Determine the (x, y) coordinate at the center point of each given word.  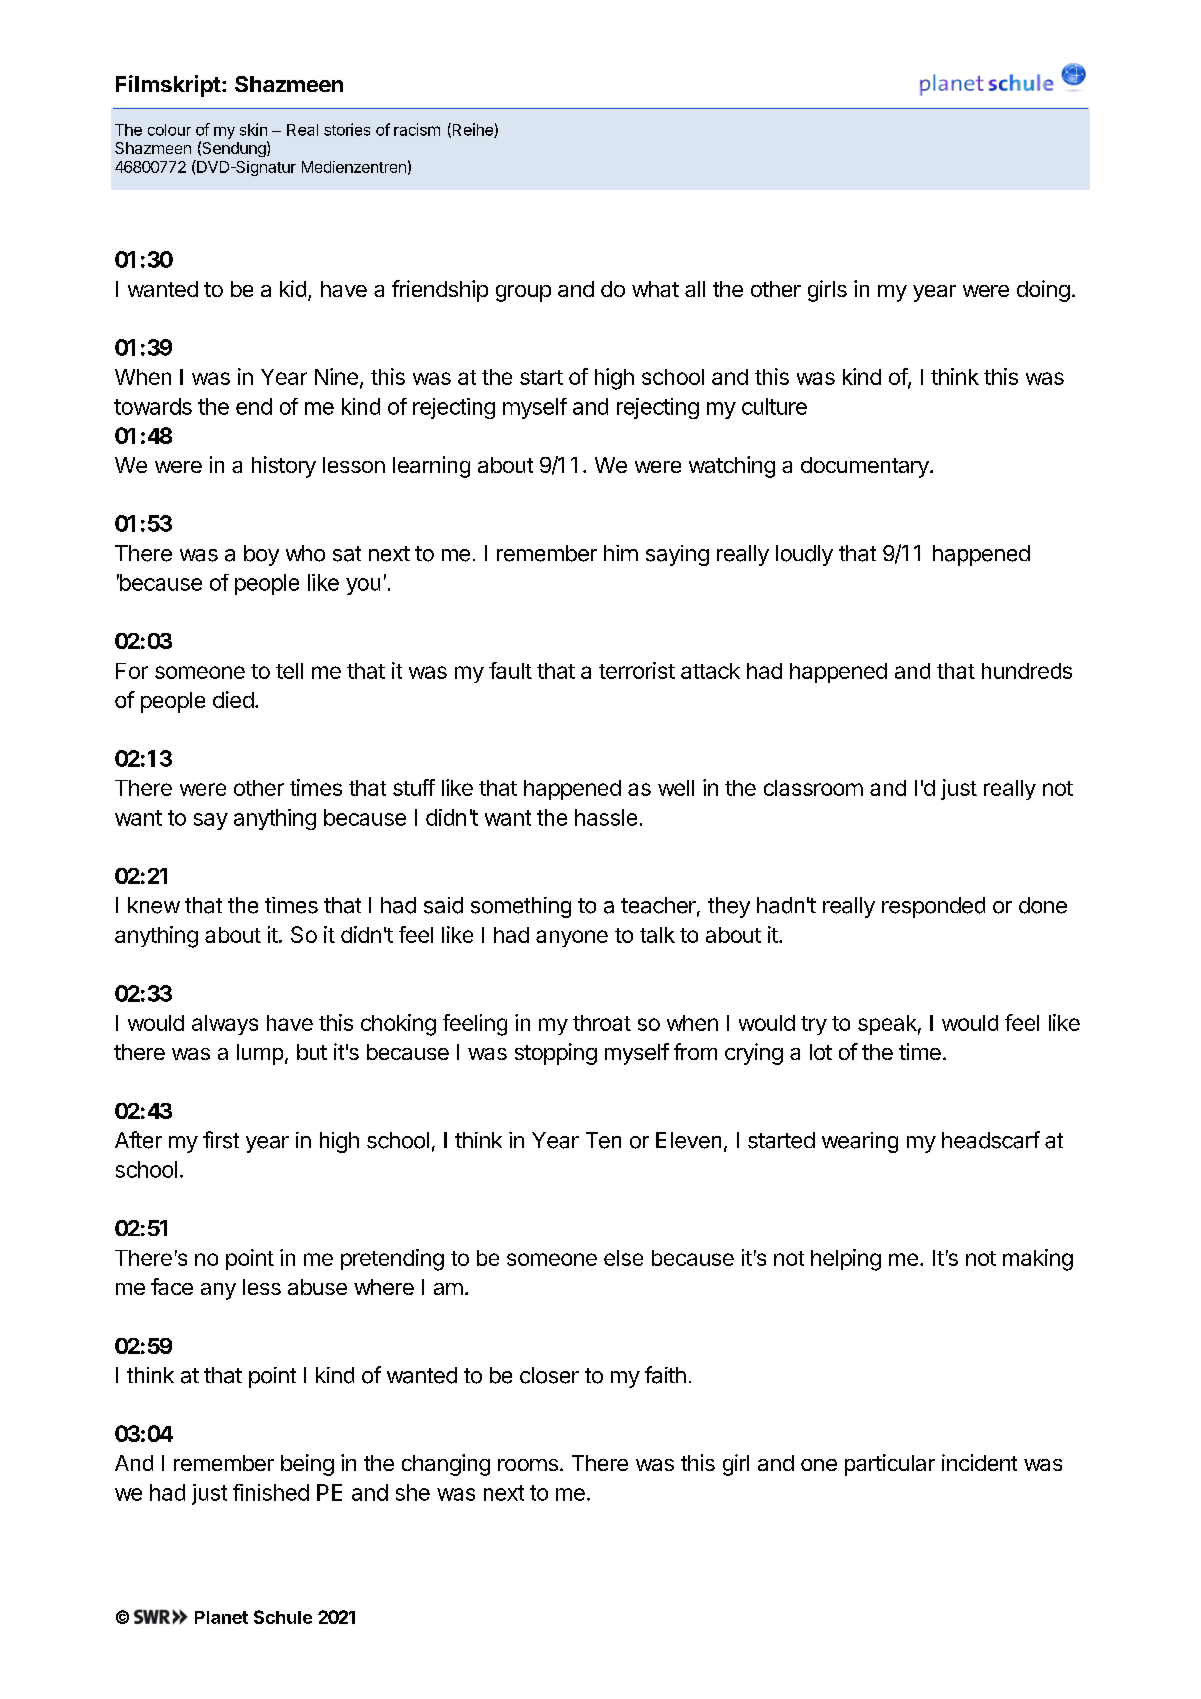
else (623, 1258)
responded (933, 907)
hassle (606, 817)
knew (154, 905)
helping (846, 1260)
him (621, 553)
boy (261, 555)
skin (253, 129)
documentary (866, 467)
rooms (528, 1465)
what (655, 289)
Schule (283, 1617)
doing (1043, 291)
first (221, 1140)
